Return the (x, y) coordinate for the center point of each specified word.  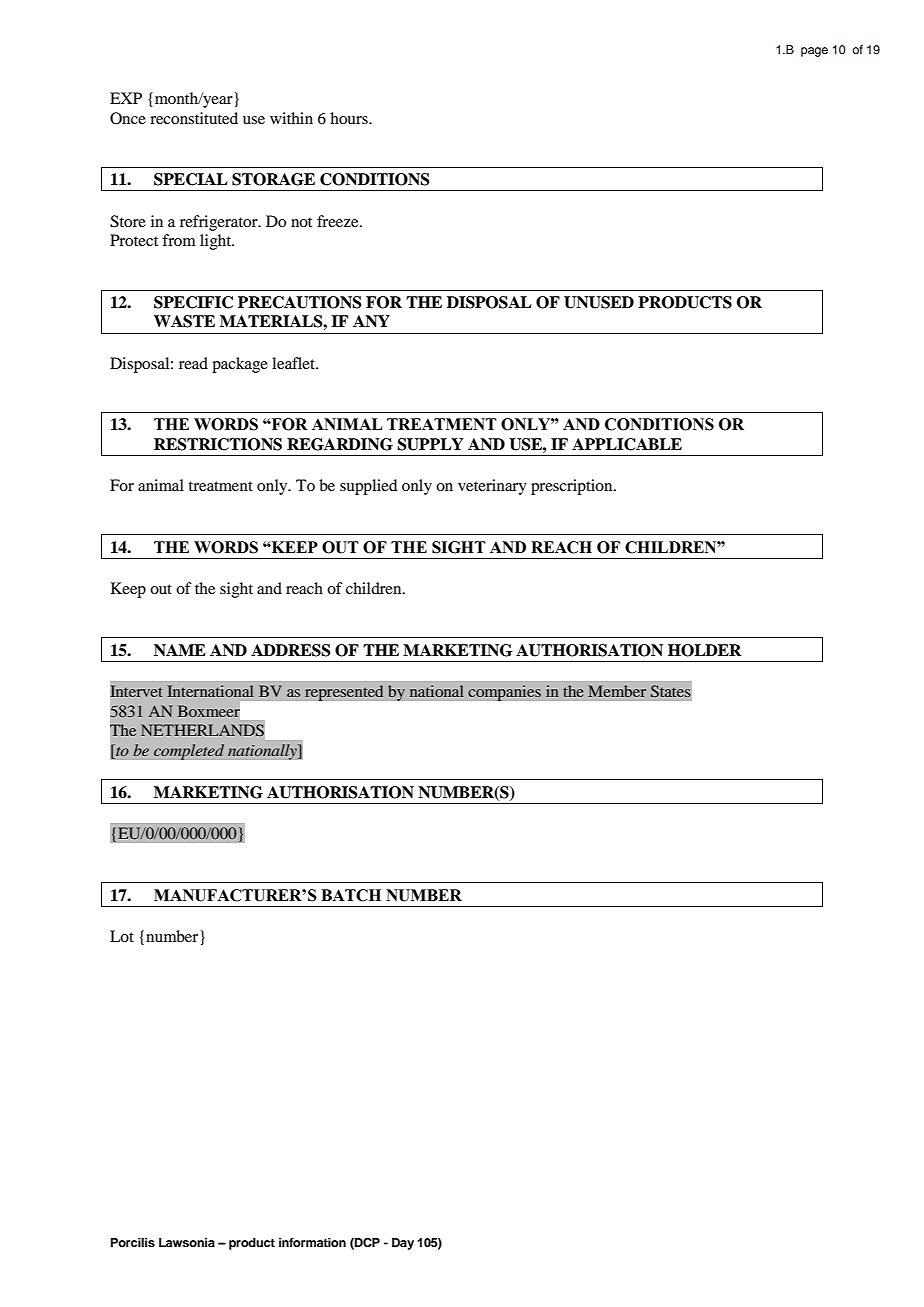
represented (344, 693)
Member (617, 691)
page (814, 52)
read (193, 363)
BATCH (351, 895)
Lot (122, 936)
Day (403, 1244)
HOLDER (705, 650)
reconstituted (194, 118)
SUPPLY (430, 444)
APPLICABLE (627, 444)
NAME (180, 650)
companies (504, 693)
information (312, 1242)
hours (350, 118)
